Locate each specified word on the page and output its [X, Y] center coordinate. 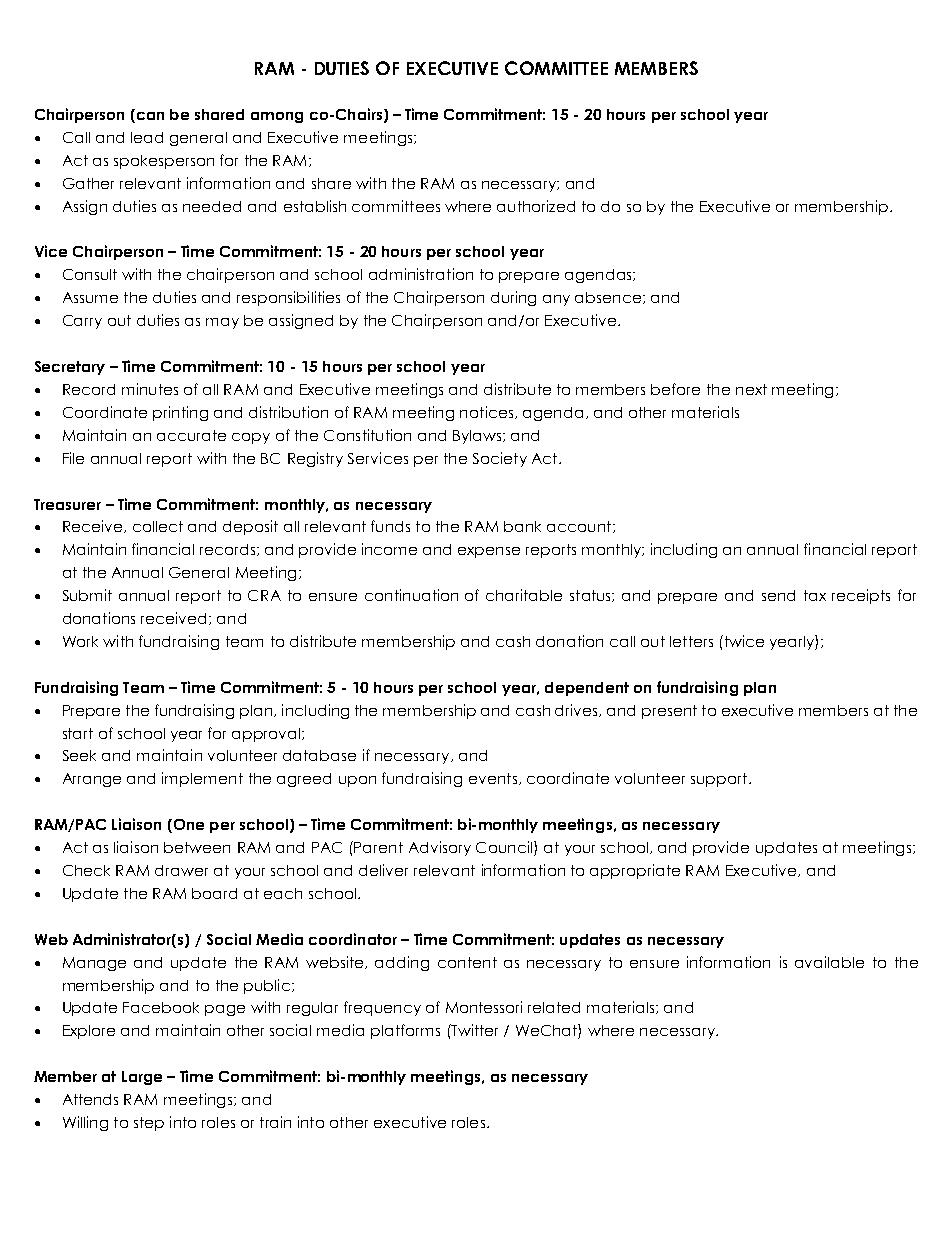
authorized [536, 206]
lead [147, 137]
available [829, 962]
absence [609, 298]
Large [142, 1078]
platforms [405, 1031]
